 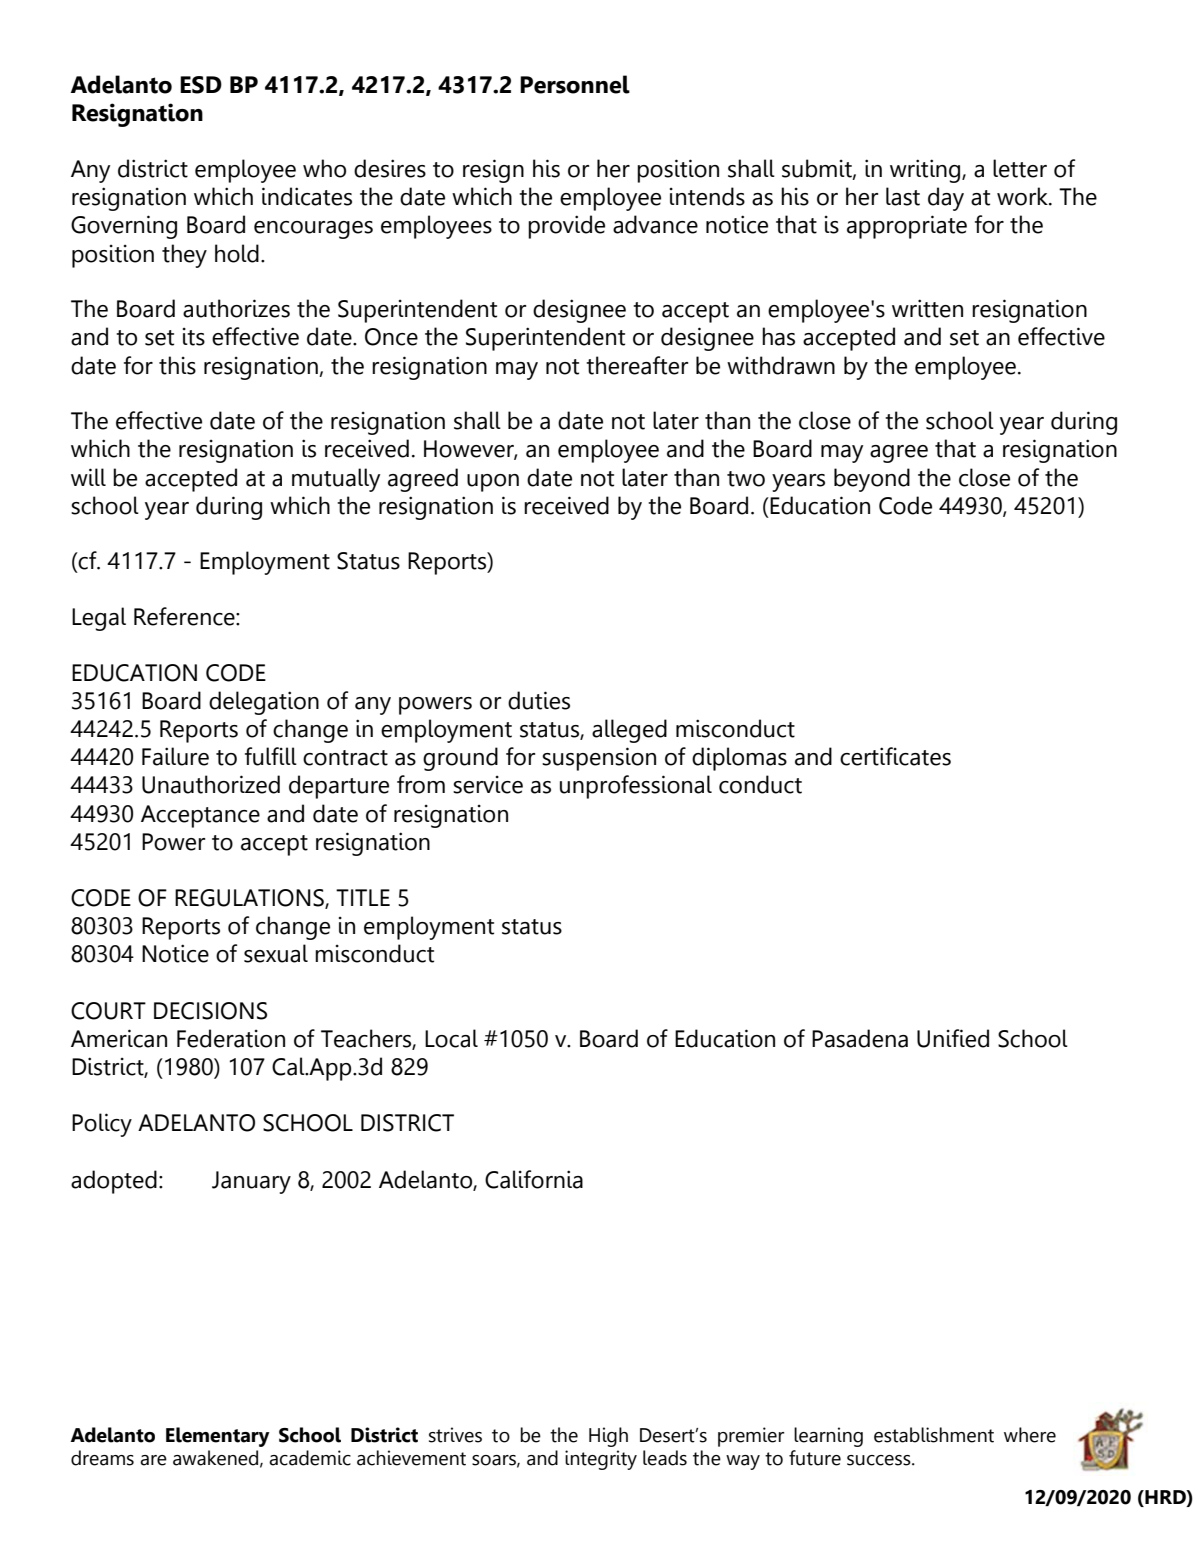 I want to click on ESD, so click(x=201, y=85).
